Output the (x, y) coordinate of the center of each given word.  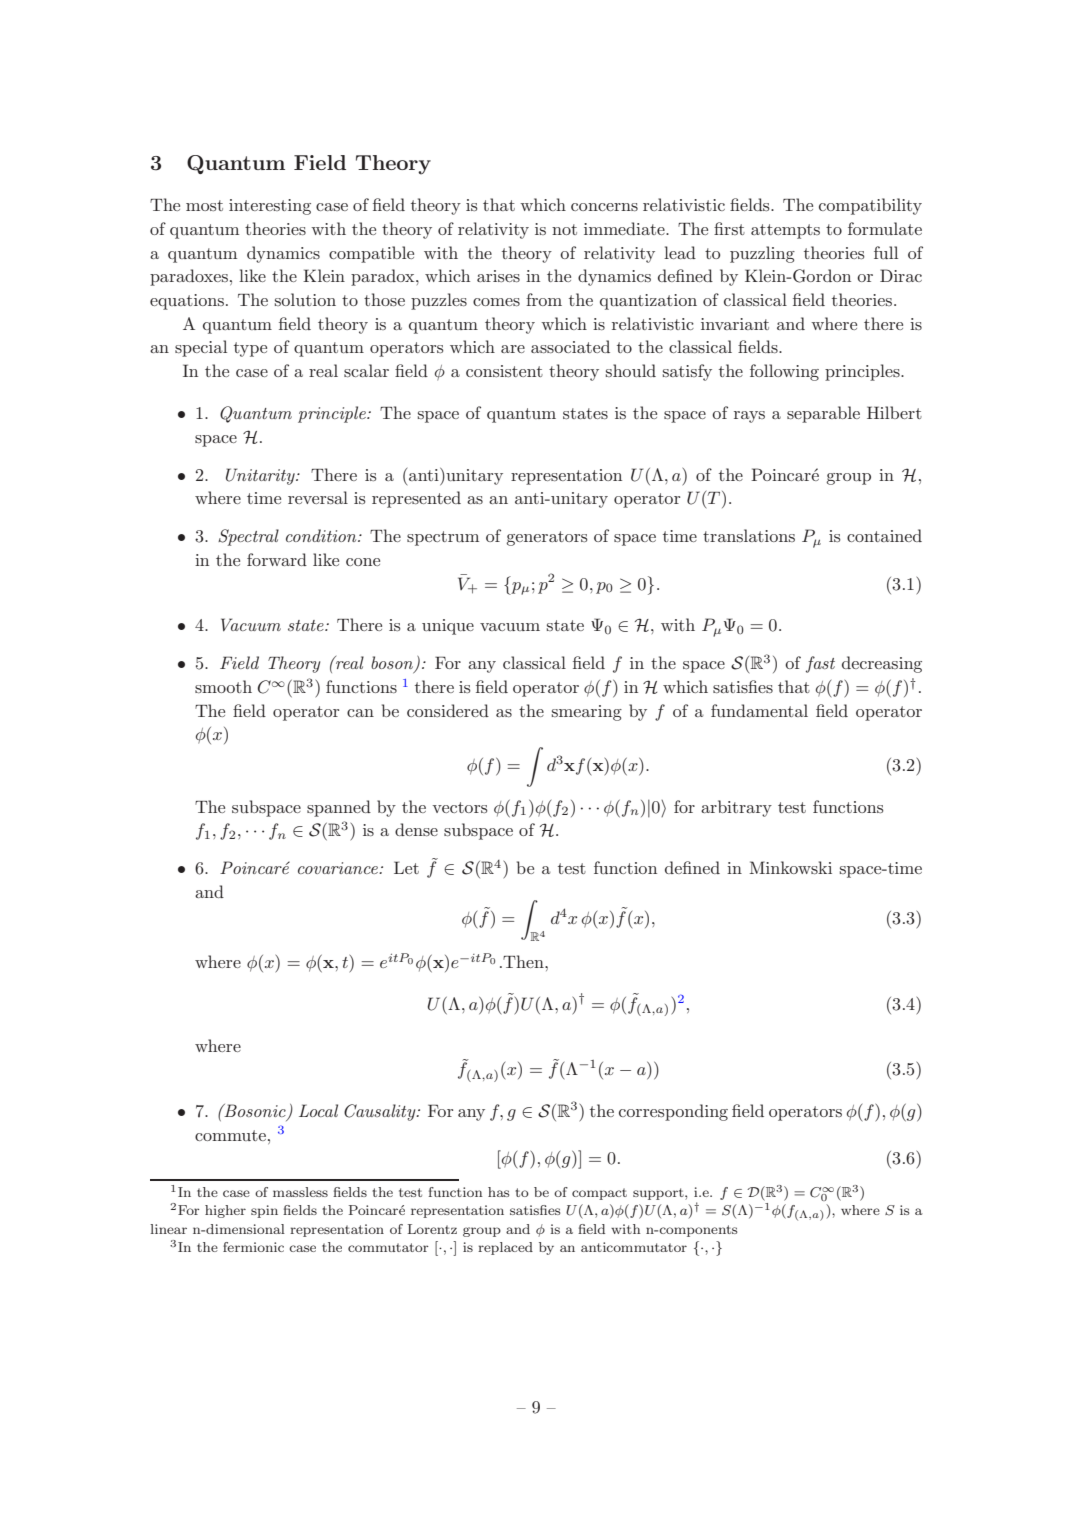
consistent (504, 371)
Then (523, 961)
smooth (223, 686)
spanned (339, 808)
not (564, 229)
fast (820, 664)
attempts (785, 231)
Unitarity (261, 476)
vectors (459, 807)
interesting (270, 207)
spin (264, 1211)
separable (823, 414)
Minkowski (790, 867)
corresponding (673, 1112)
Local (318, 1110)
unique (448, 627)
